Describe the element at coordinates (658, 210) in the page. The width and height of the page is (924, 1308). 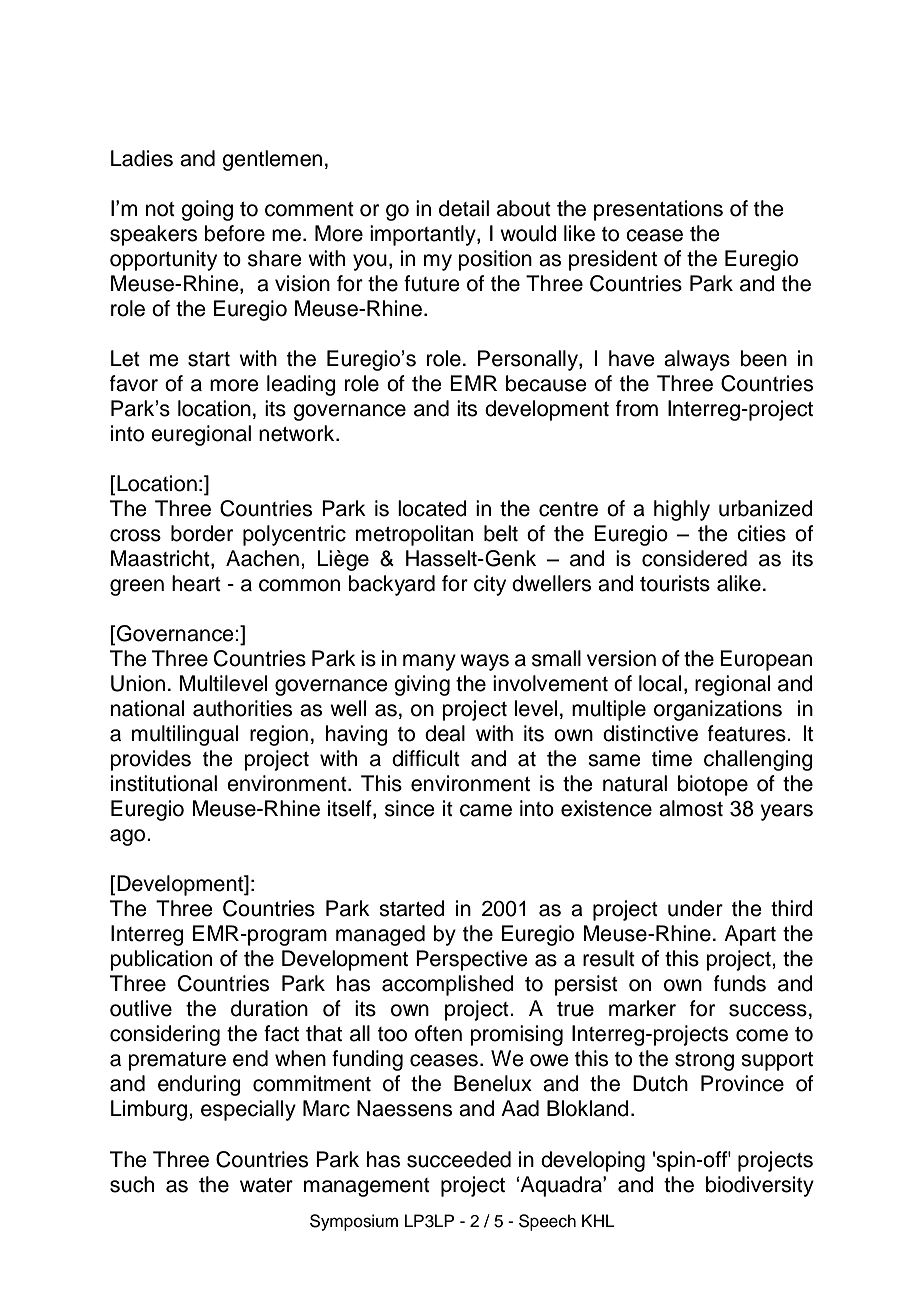
I see `presentations` at that location.
